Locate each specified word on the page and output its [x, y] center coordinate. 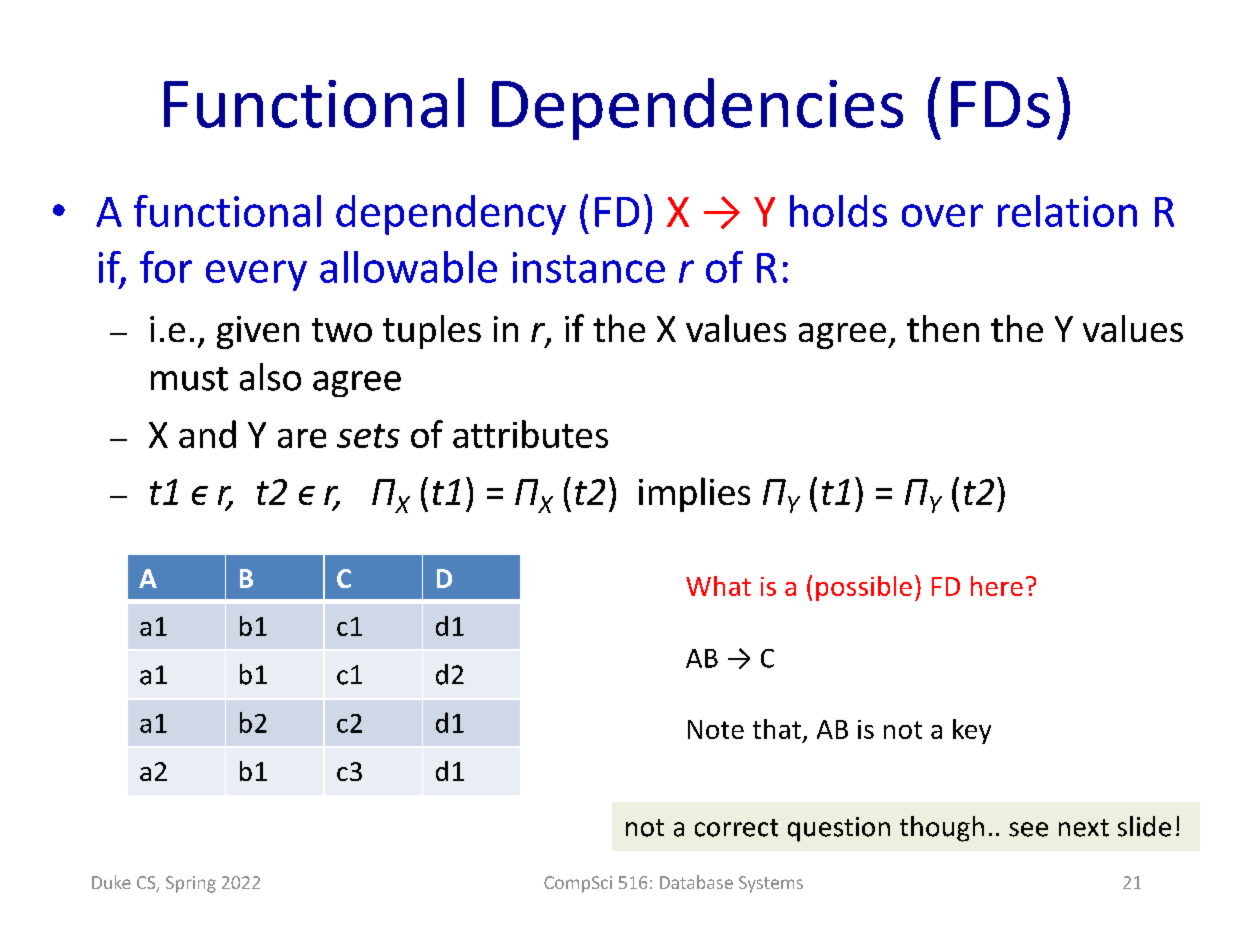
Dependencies [697, 109]
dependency [451, 215]
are [302, 438]
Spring [191, 884]
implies [694, 494]
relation [1067, 211]
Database [696, 882]
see [1028, 829]
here [997, 586]
